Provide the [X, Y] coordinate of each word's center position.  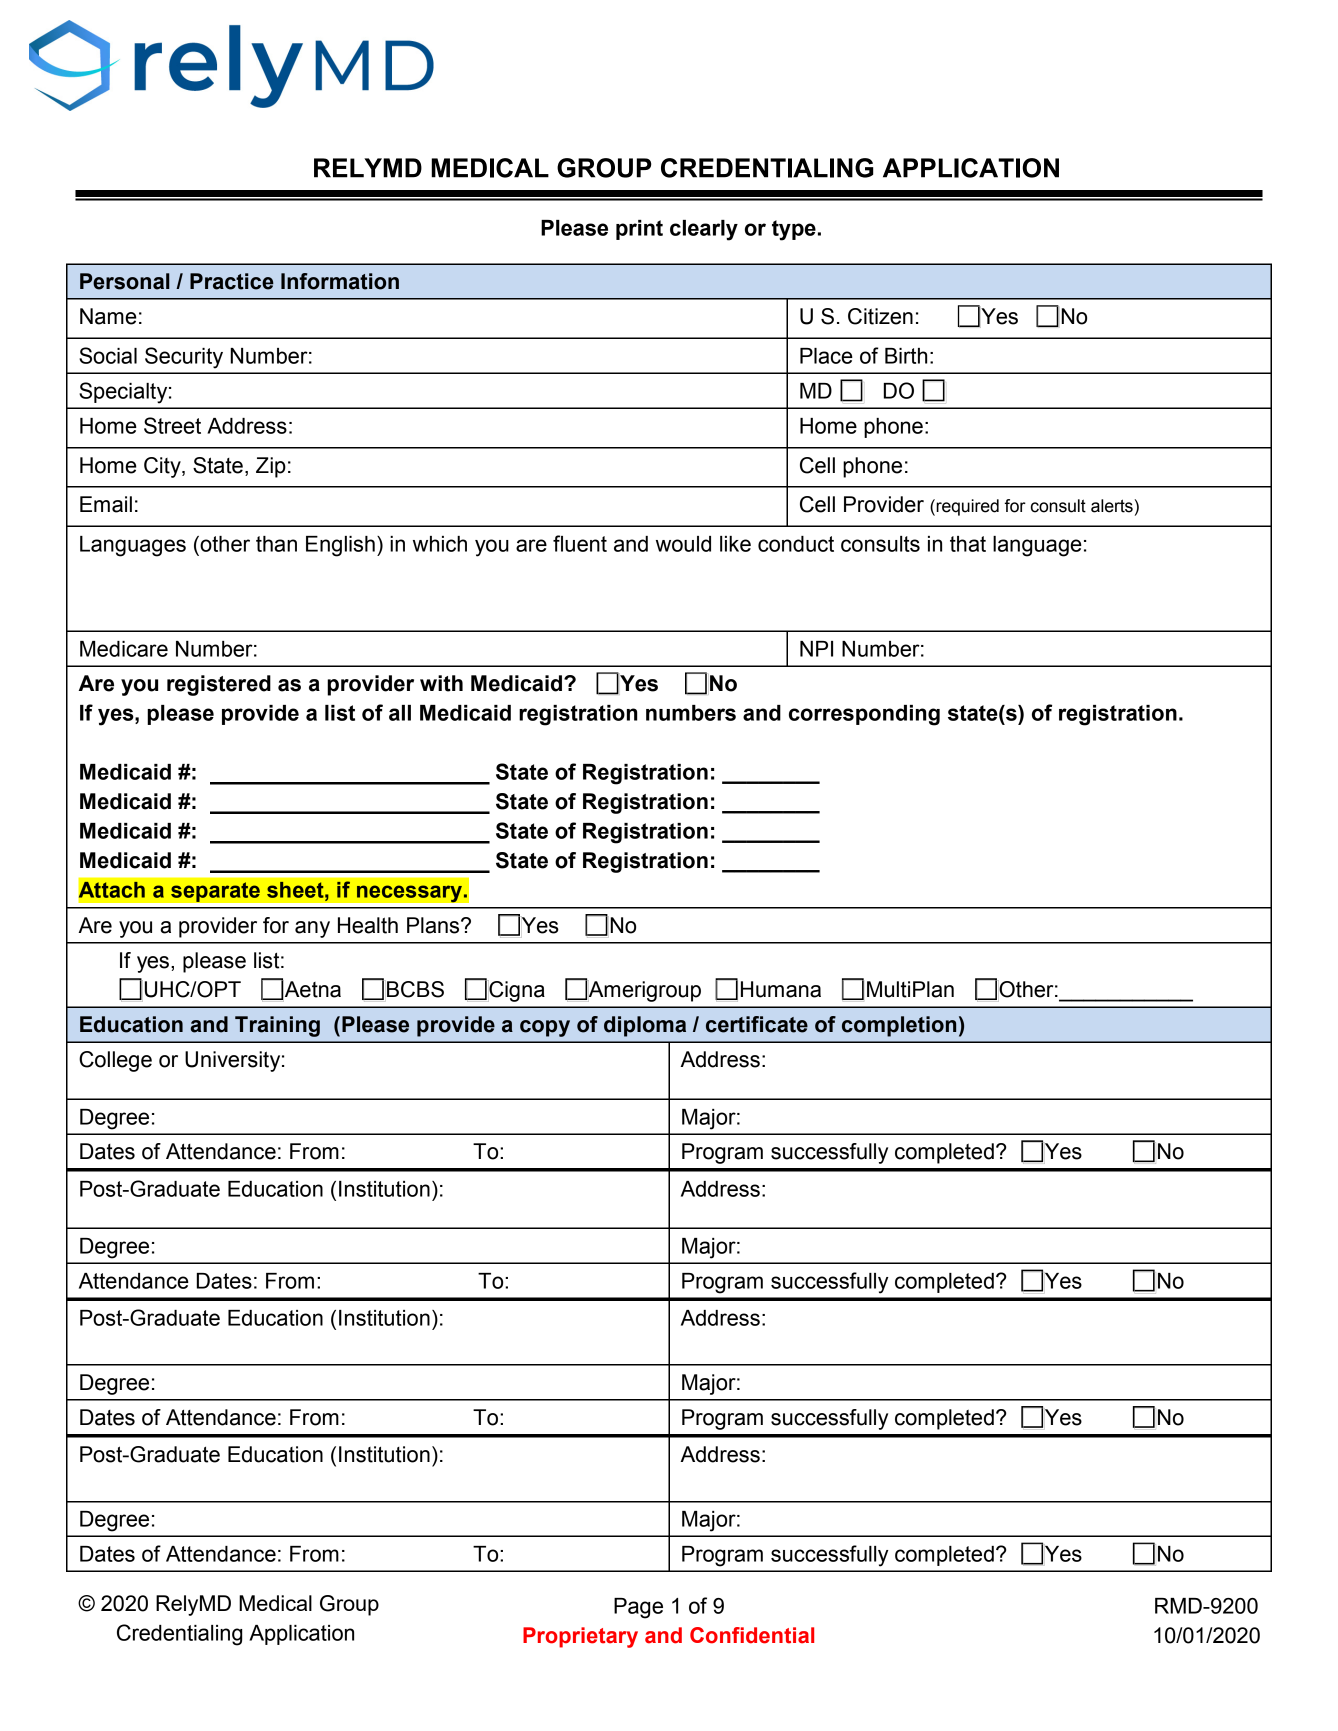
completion [899, 1026]
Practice [232, 281]
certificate [757, 1024]
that [968, 544]
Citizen [880, 316]
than [276, 544]
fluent [580, 543]
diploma [645, 1026]
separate [215, 892]
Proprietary [580, 1637]
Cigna [516, 991]
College [115, 1061]
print [639, 230]
